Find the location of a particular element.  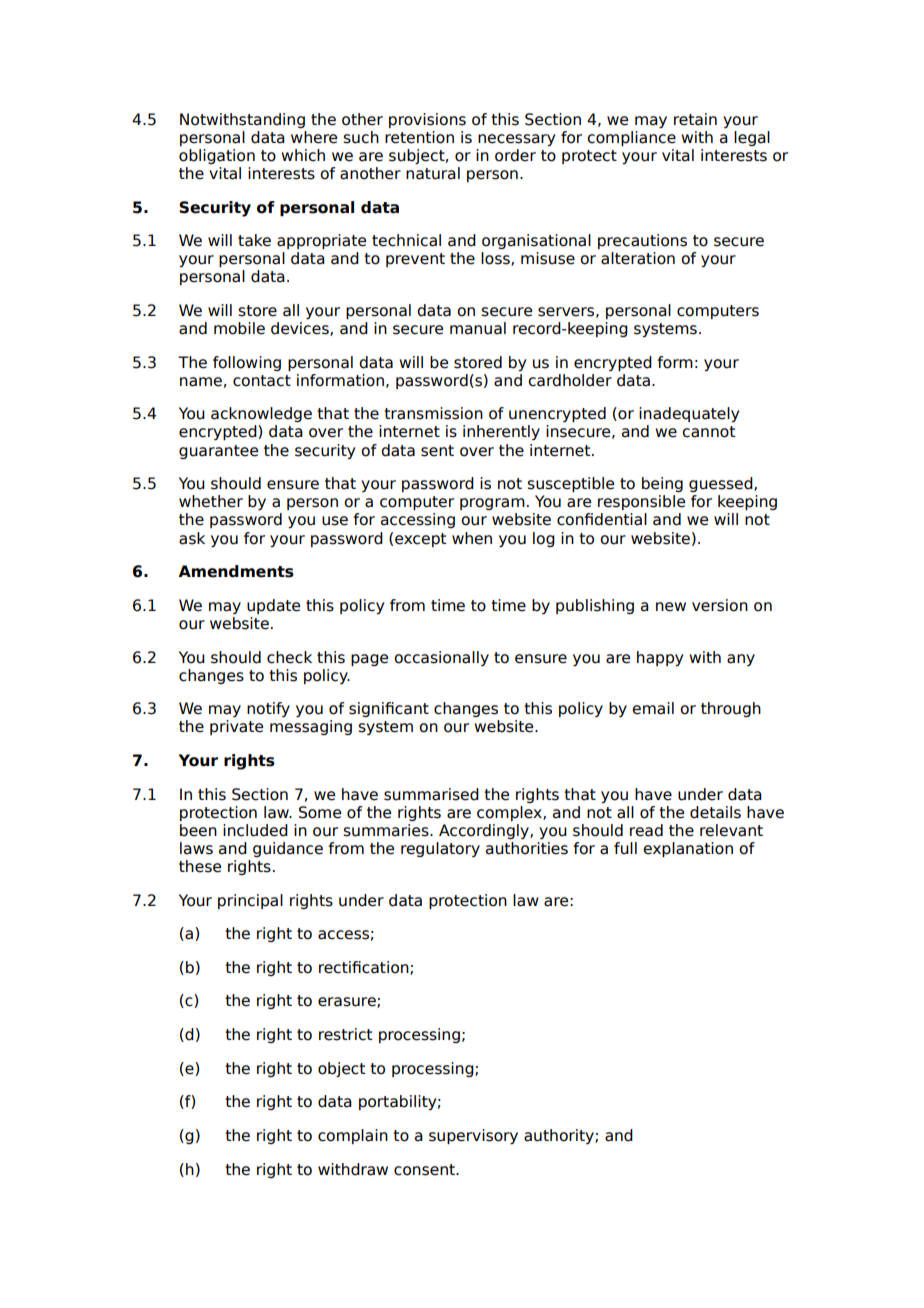

regulatory is located at coordinates (440, 849).
